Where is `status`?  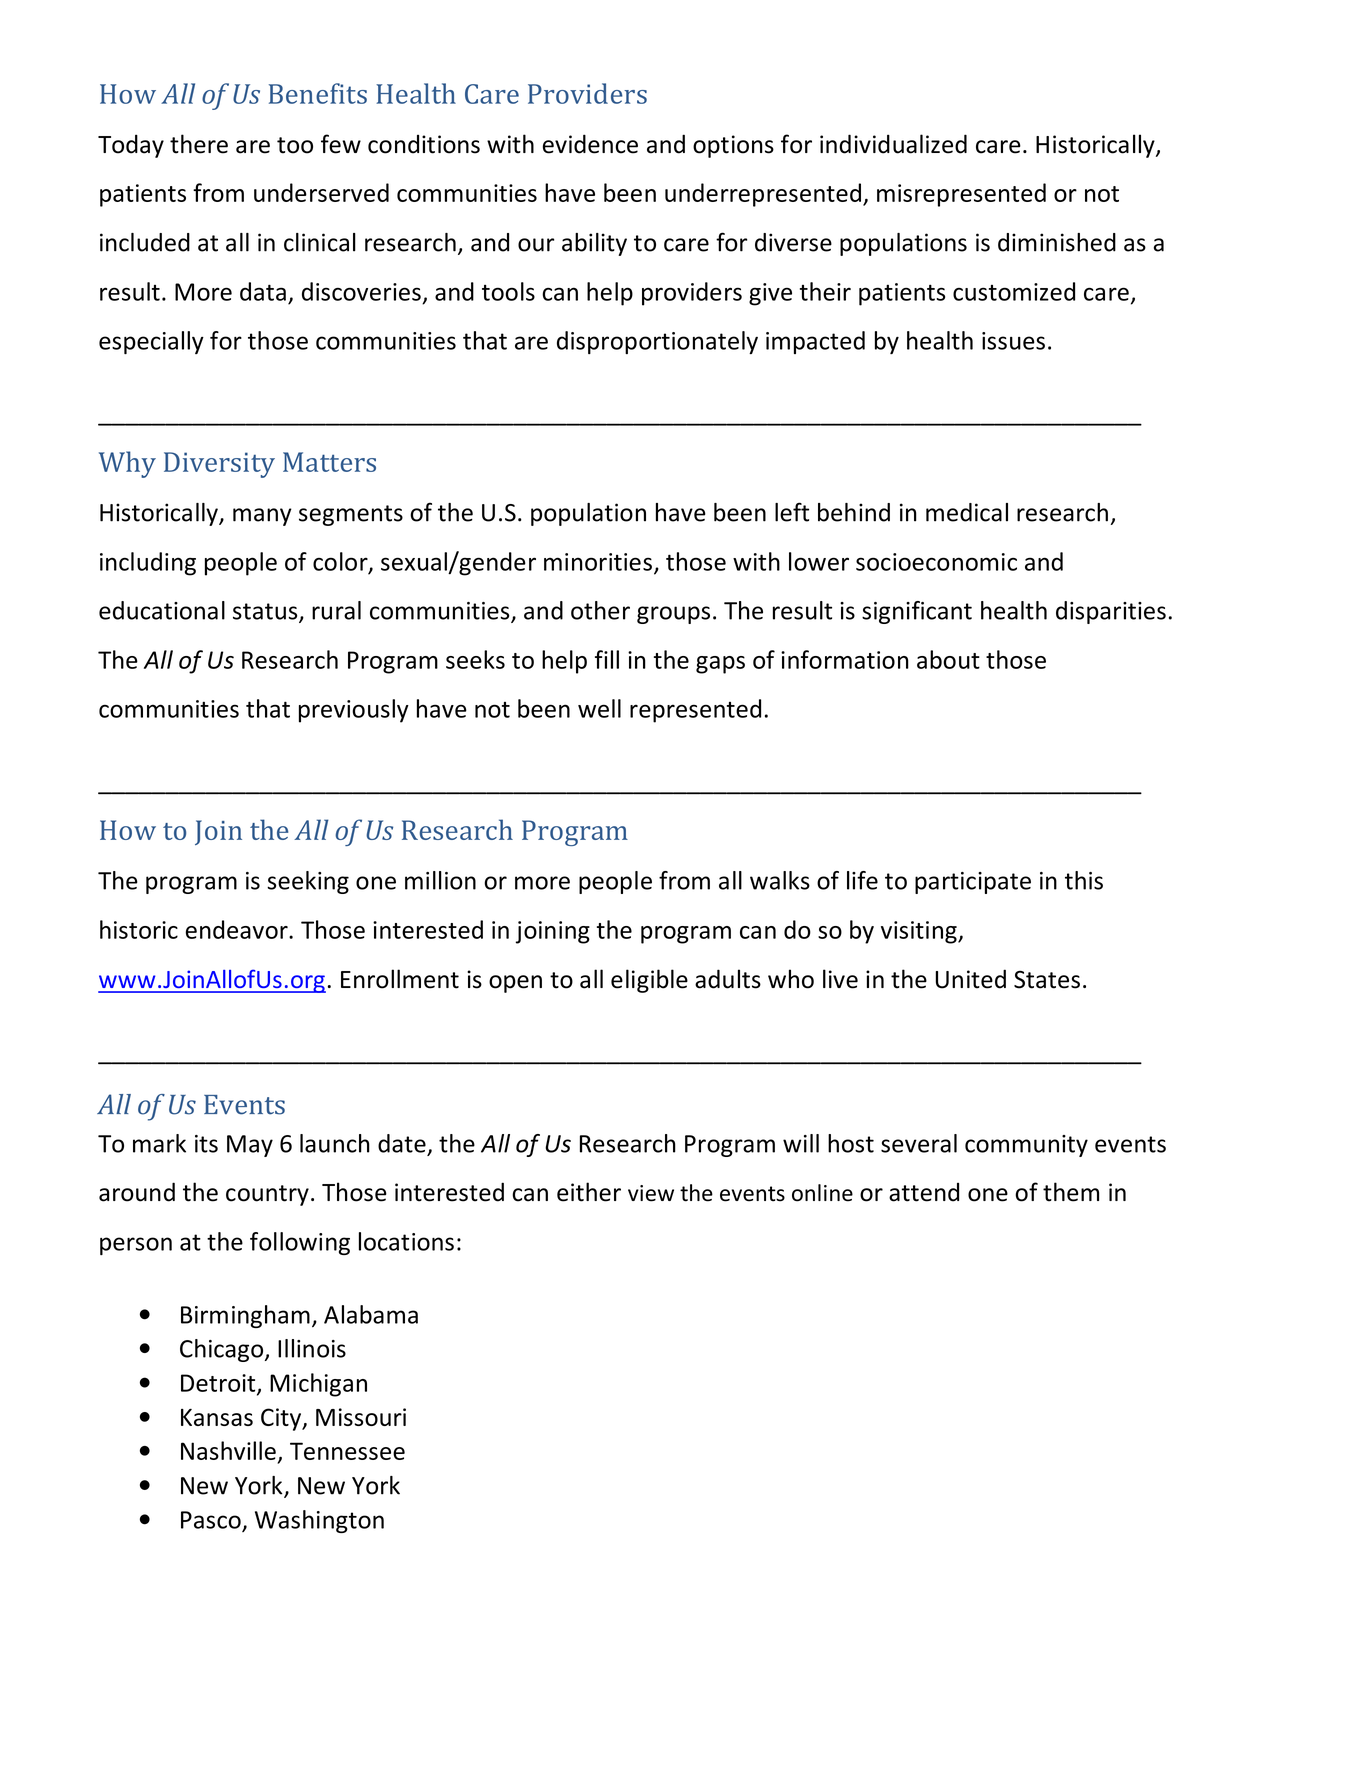 status is located at coordinates (266, 612).
